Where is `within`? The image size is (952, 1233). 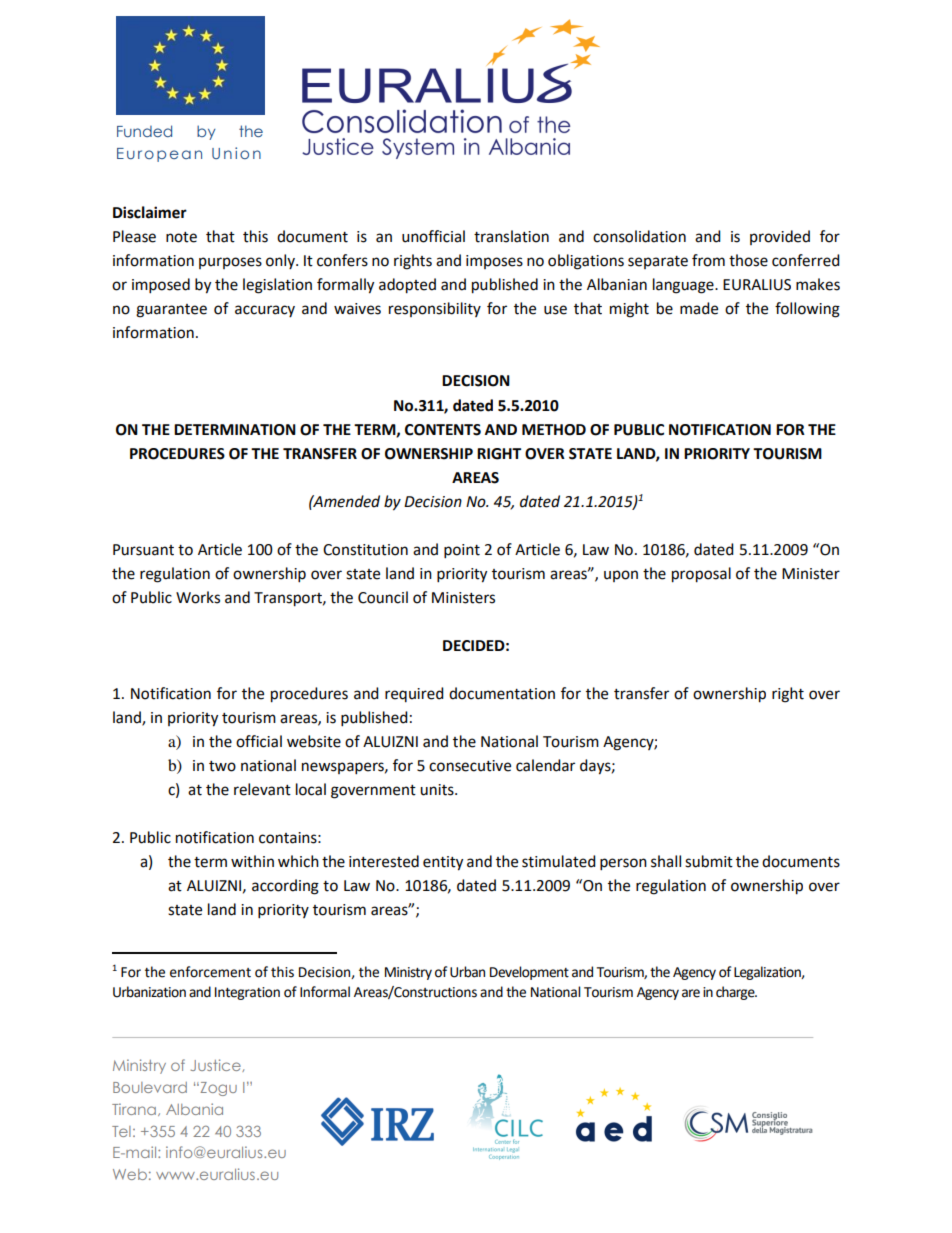
within is located at coordinates (252, 861).
